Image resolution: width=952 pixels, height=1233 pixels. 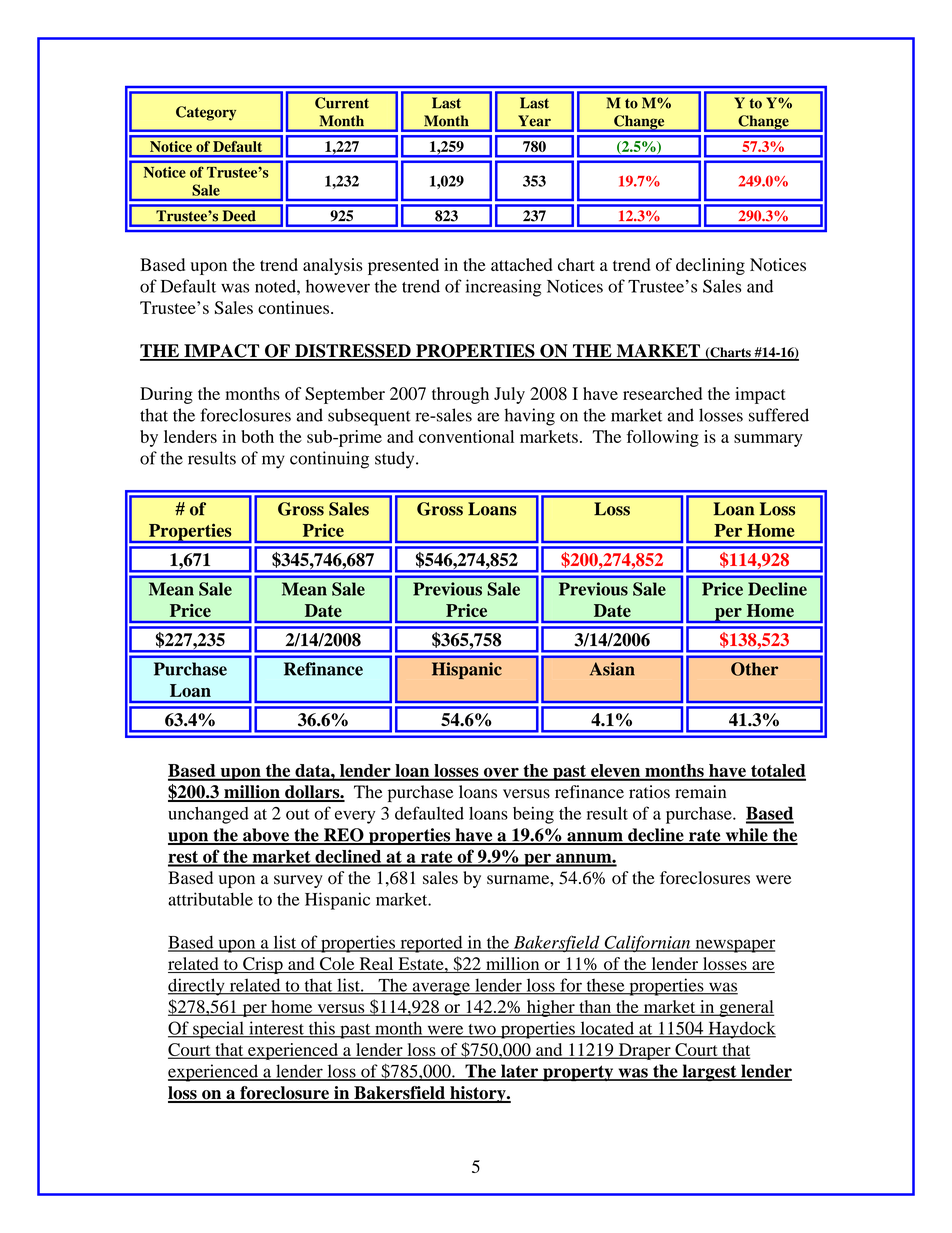 What do you see at coordinates (329, 460) in the image?
I see `continuing` at bounding box center [329, 460].
